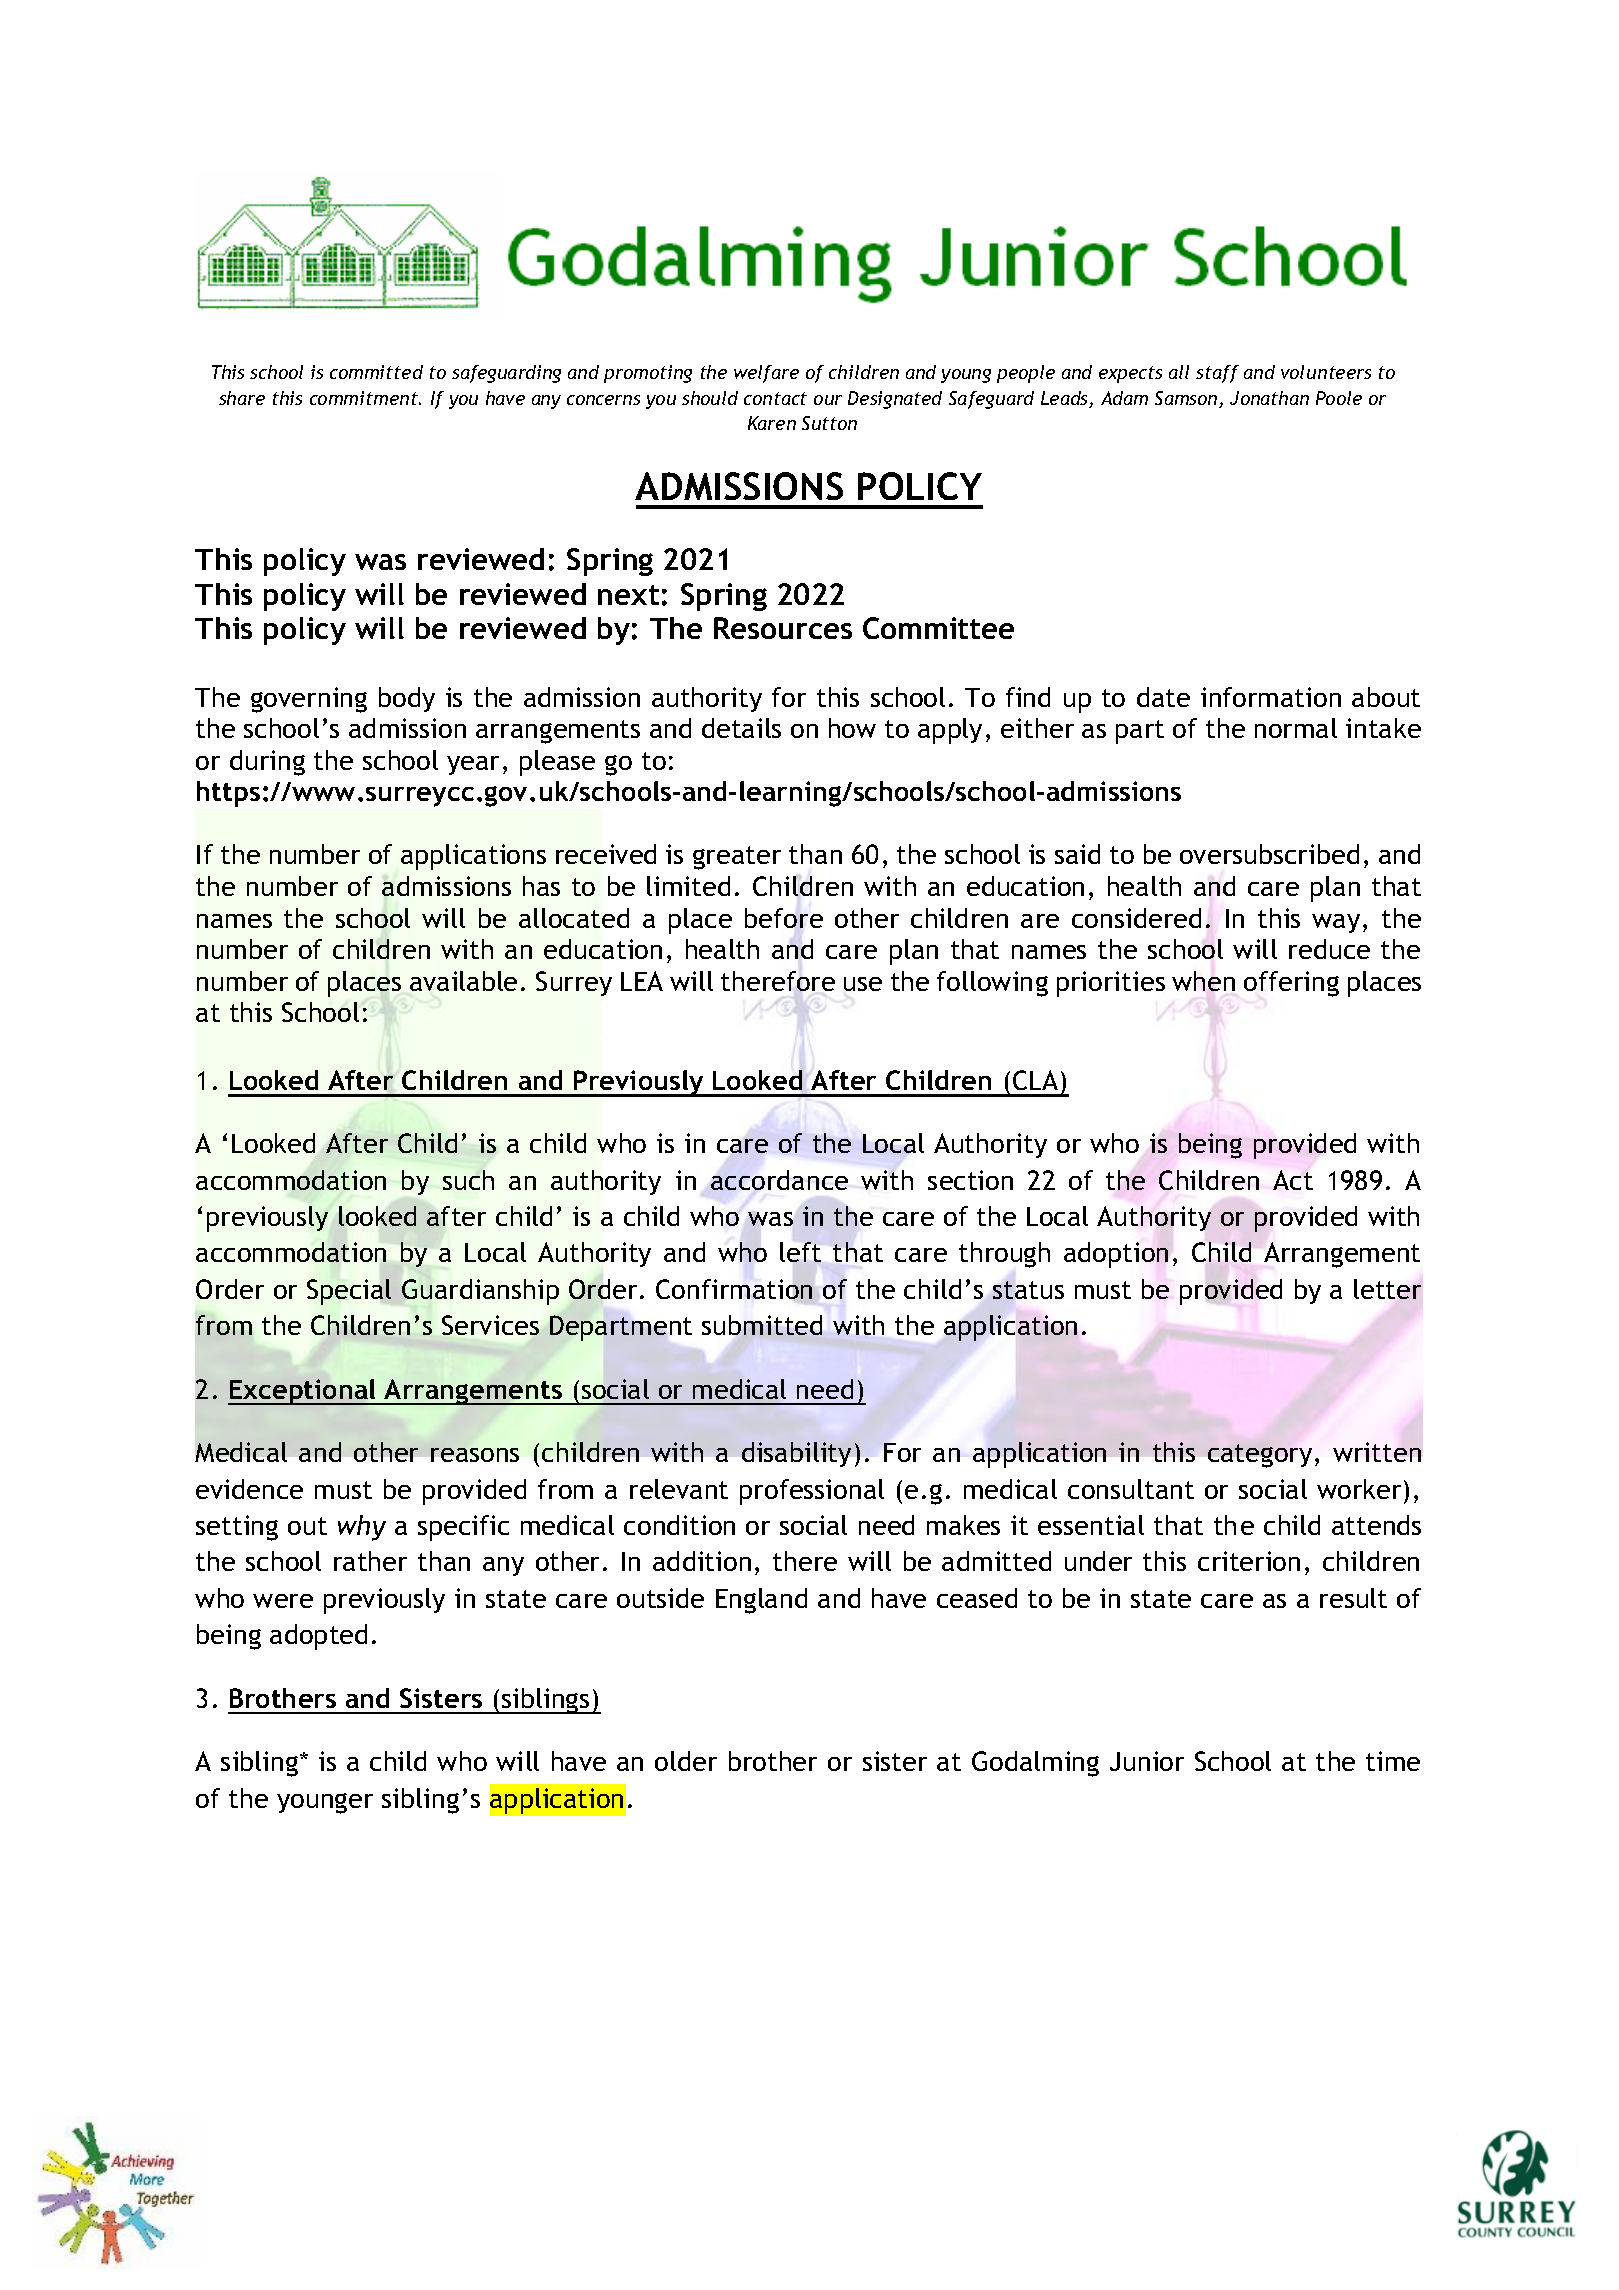 This document has width=1619, height=2290. What do you see at coordinates (473, 765) in the document?
I see `year` at bounding box center [473, 765].
